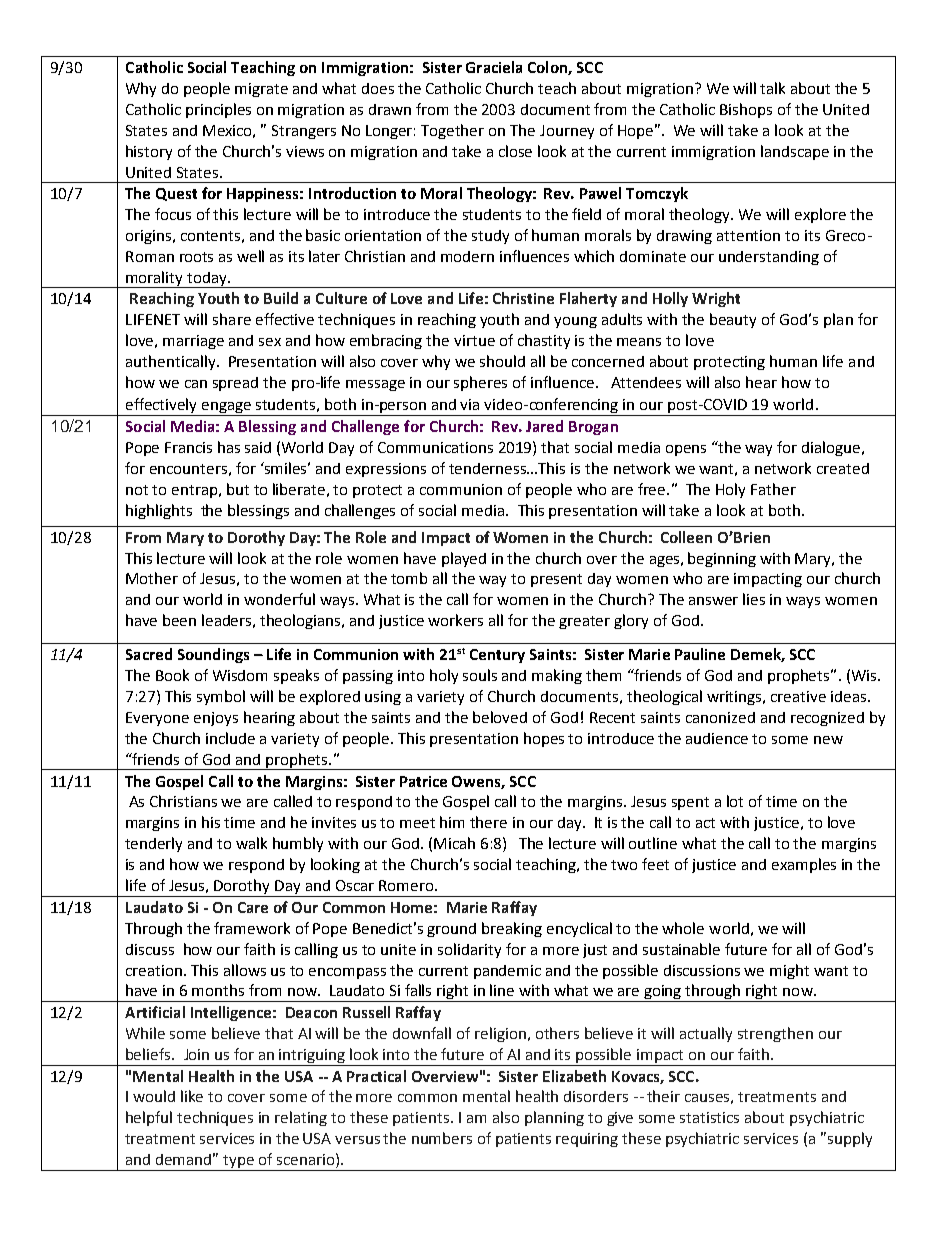 This screenshot has height=1233, width=952. What do you see at coordinates (218, 110) in the screenshot?
I see `principles` at bounding box center [218, 110].
